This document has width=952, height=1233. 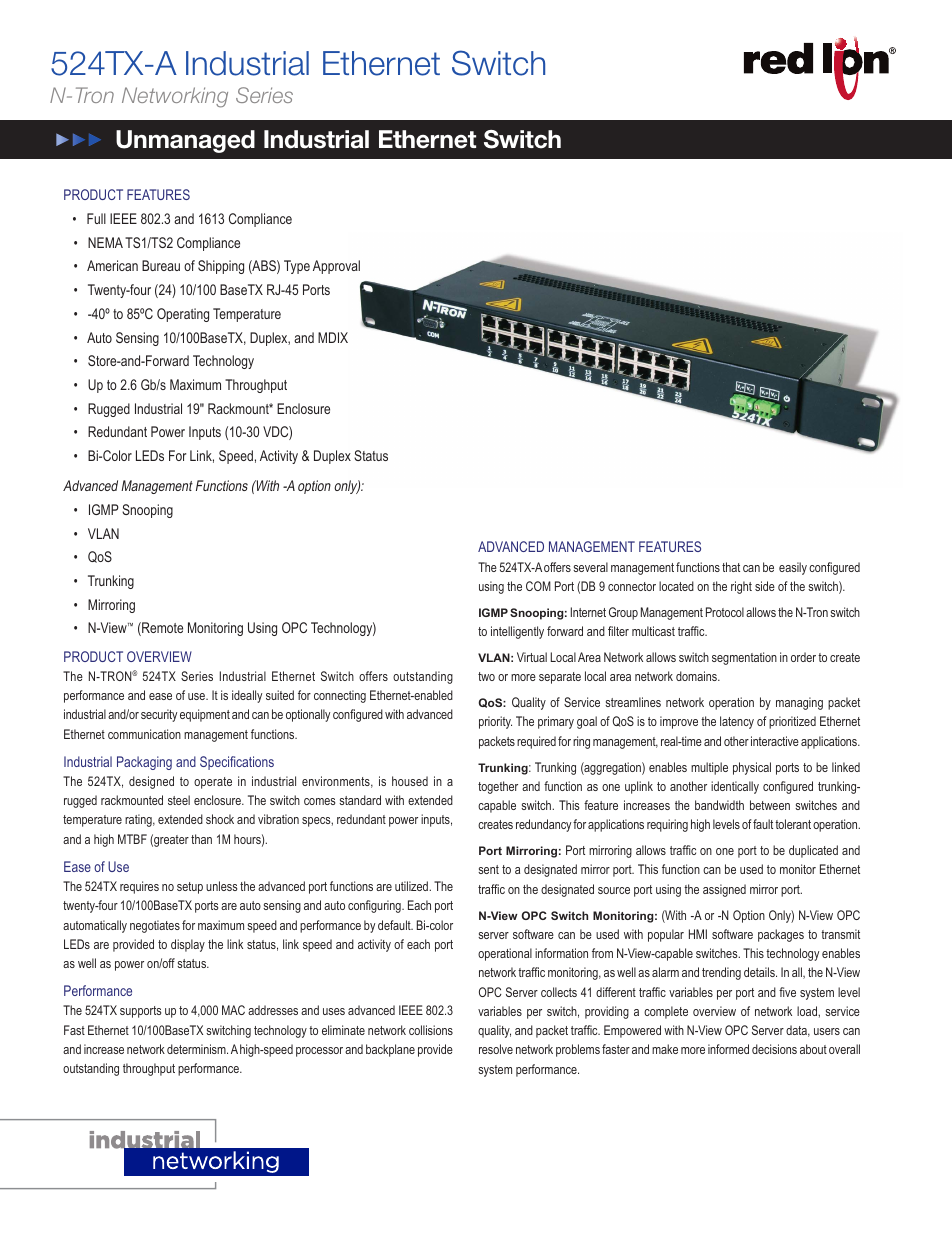 What do you see at coordinates (741, 587) in the document?
I see `right` at bounding box center [741, 587].
